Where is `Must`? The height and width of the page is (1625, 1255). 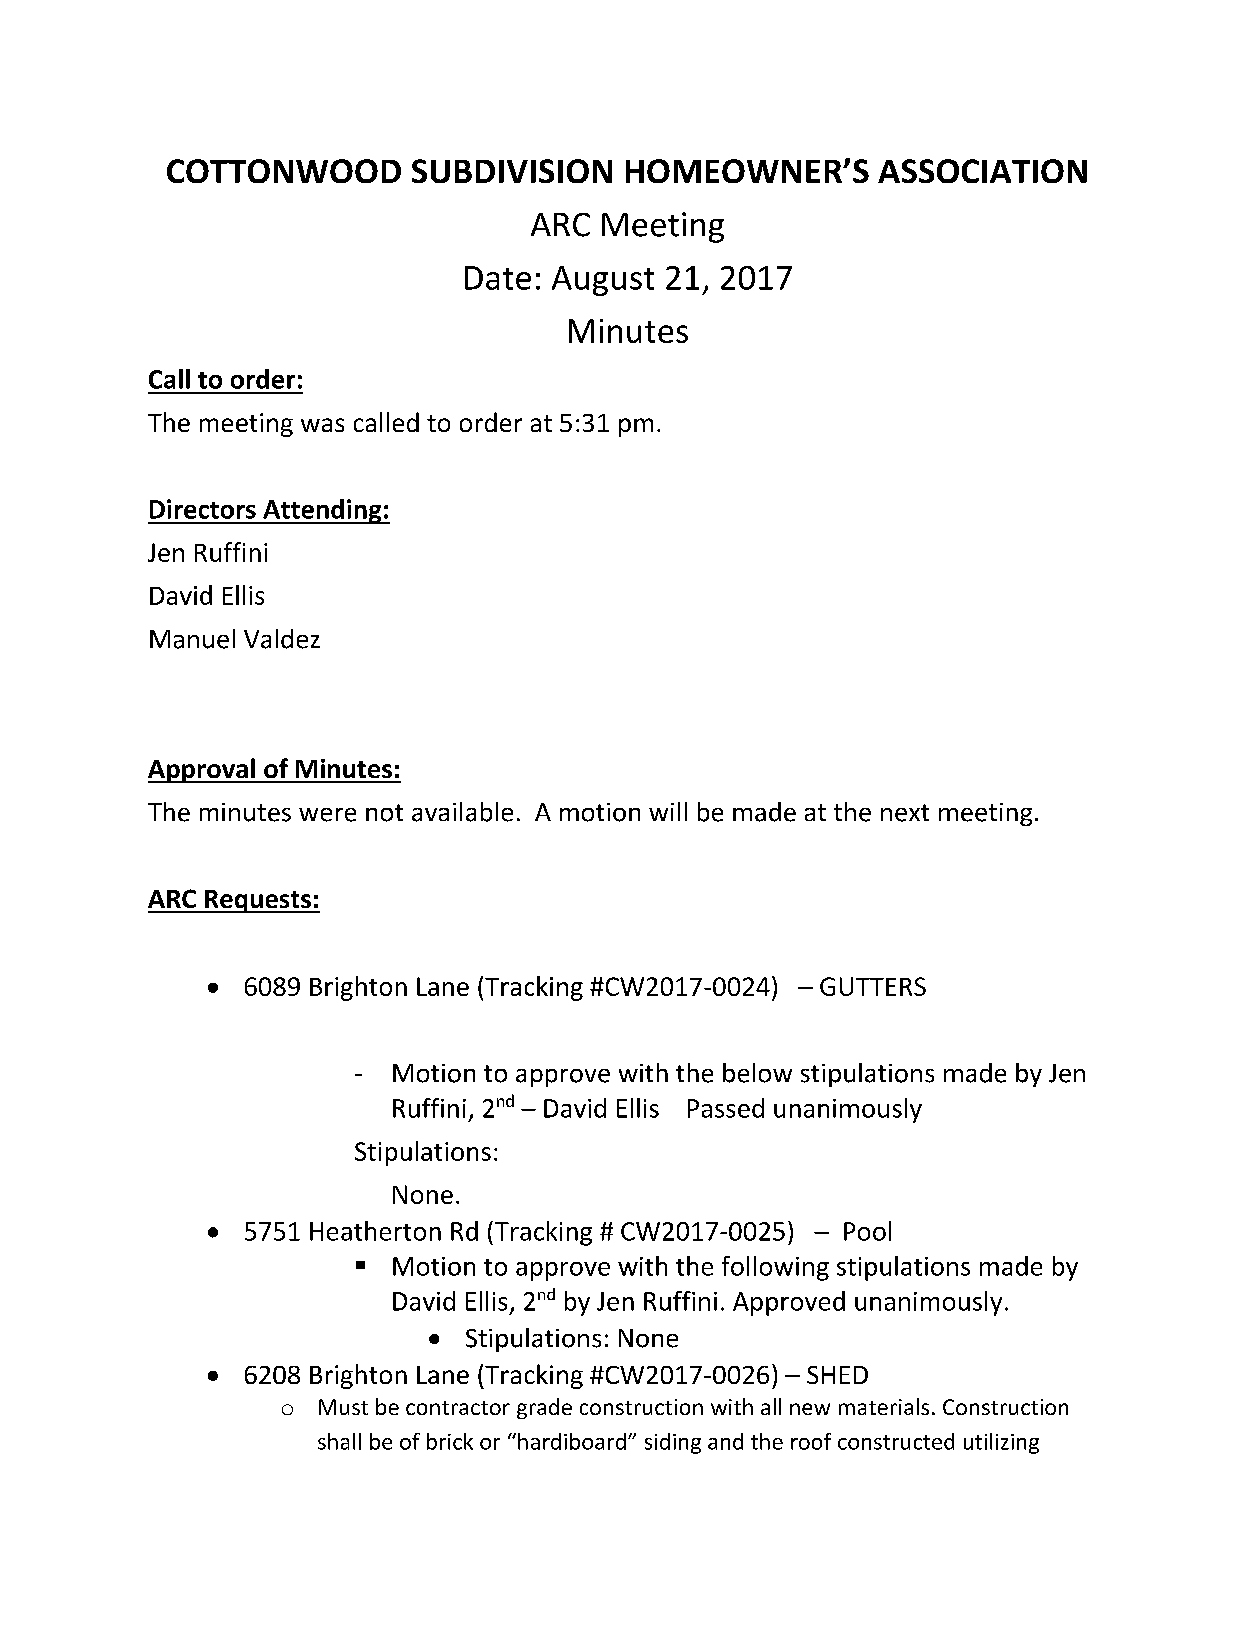 Must is located at coordinates (343, 1407).
